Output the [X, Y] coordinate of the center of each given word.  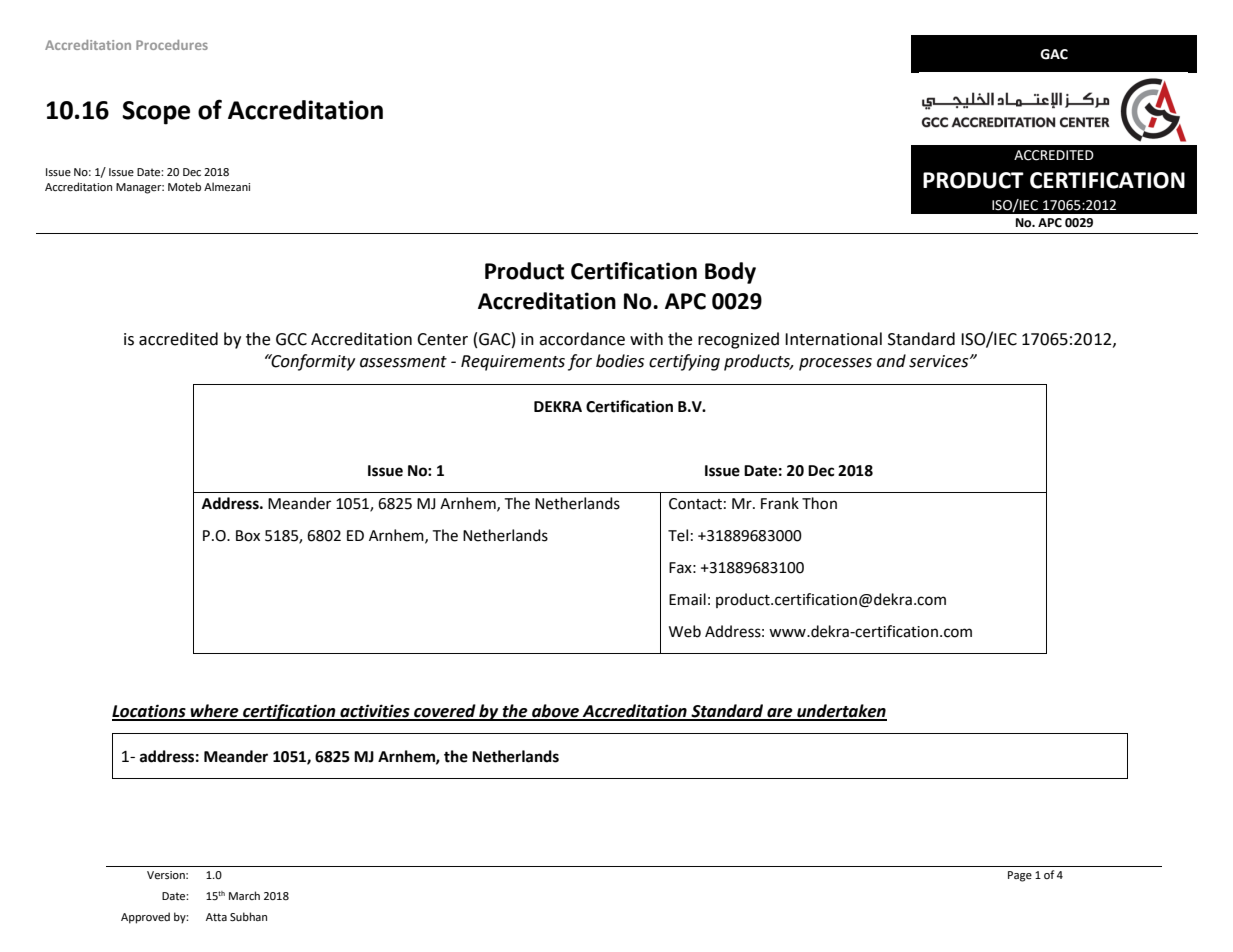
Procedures [172, 45]
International [833, 339]
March [244, 895]
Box [248, 536]
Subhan [248, 916]
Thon [819, 503]
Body [730, 273]
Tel [678, 535]
